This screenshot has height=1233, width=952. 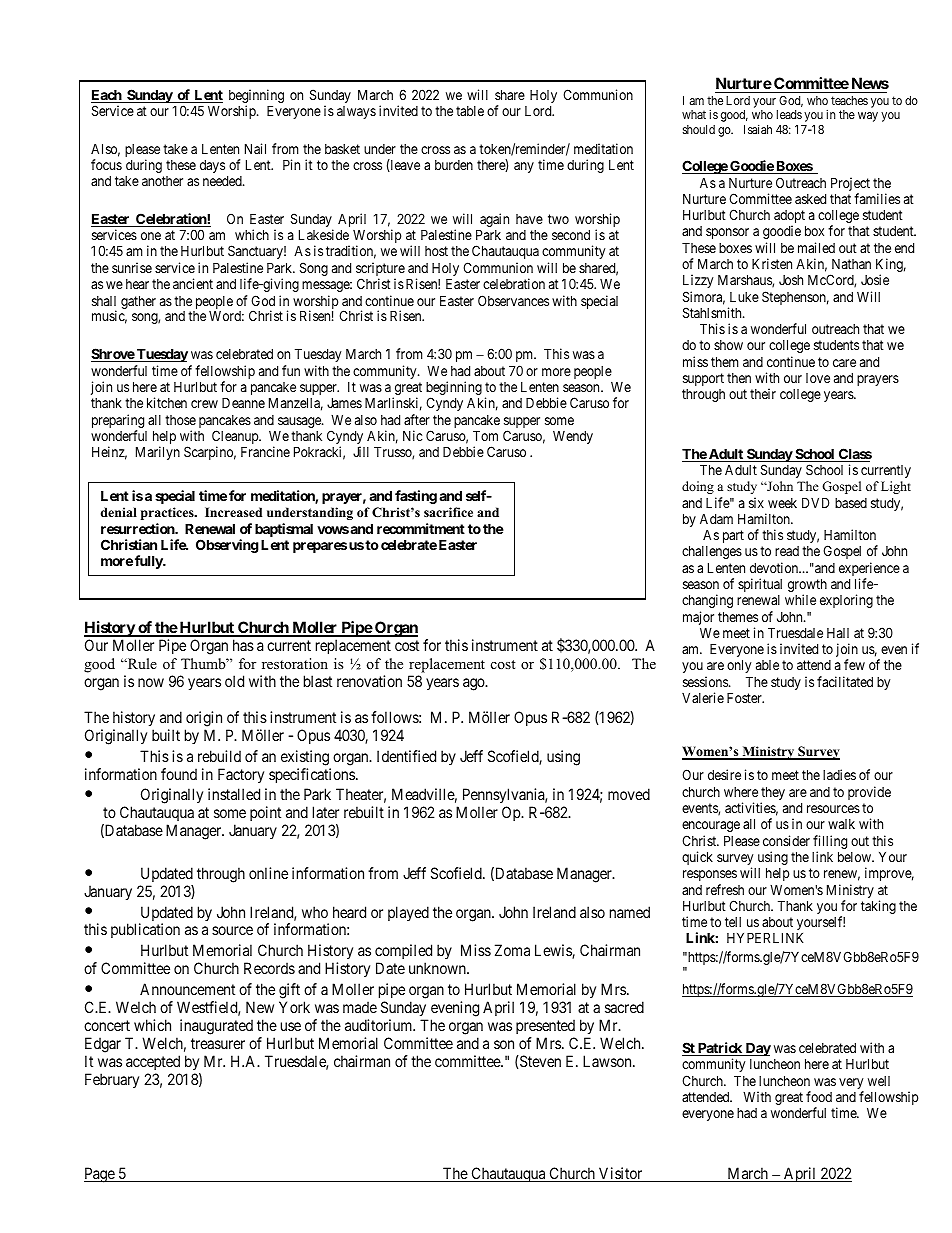 I want to click on they, so click(x=773, y=794).
